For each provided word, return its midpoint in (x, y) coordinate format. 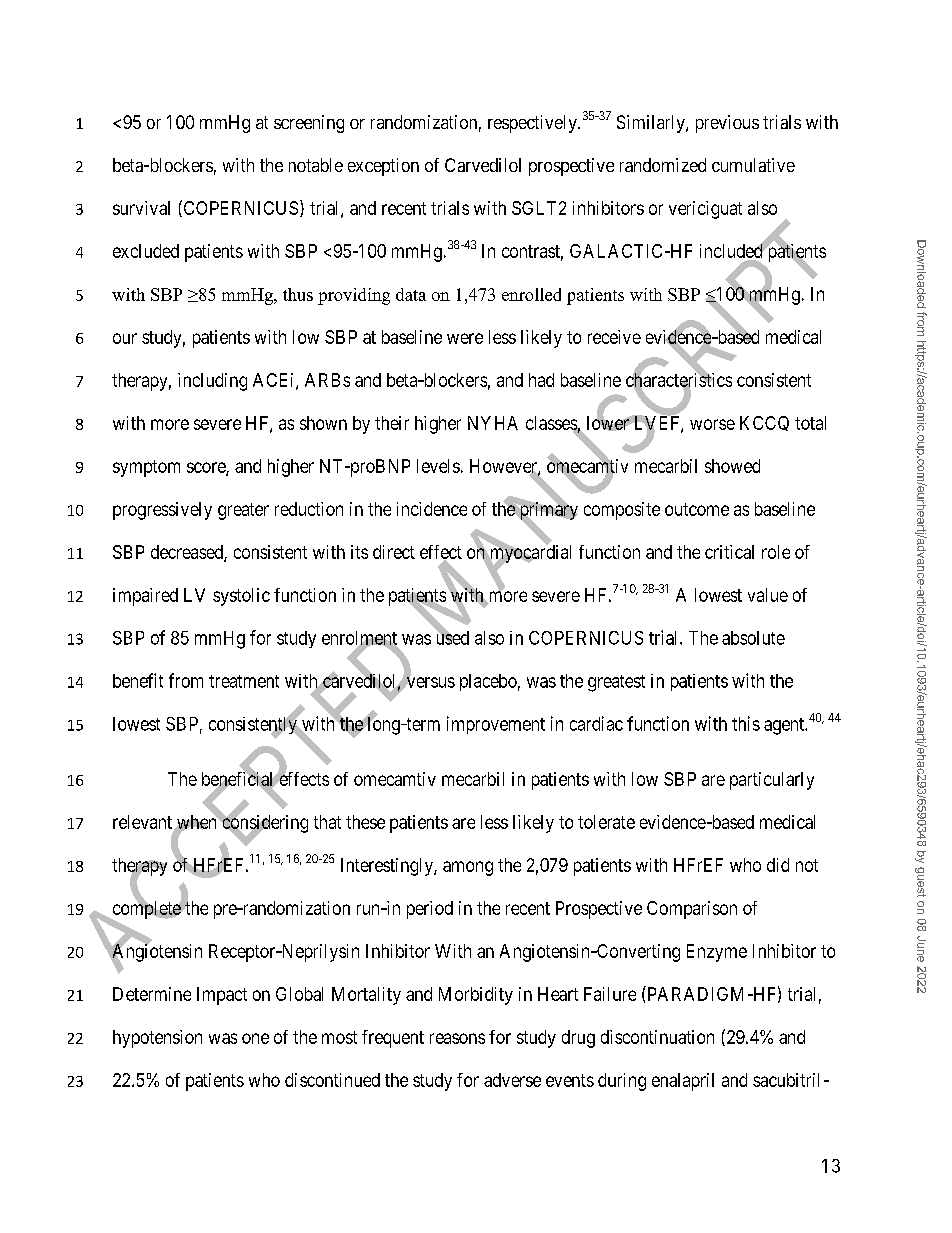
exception (383, 167)
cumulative (753, 165)
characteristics (679, 380)
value (768, 595)
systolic (241, 597)
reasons (457, 1038)
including (212, 382)
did (778, 865)
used (452, 637)
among (468, 868)
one (255, 1038)
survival (141, 208)
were (465, 338)
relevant (143, 823)
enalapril (683, 1082)
